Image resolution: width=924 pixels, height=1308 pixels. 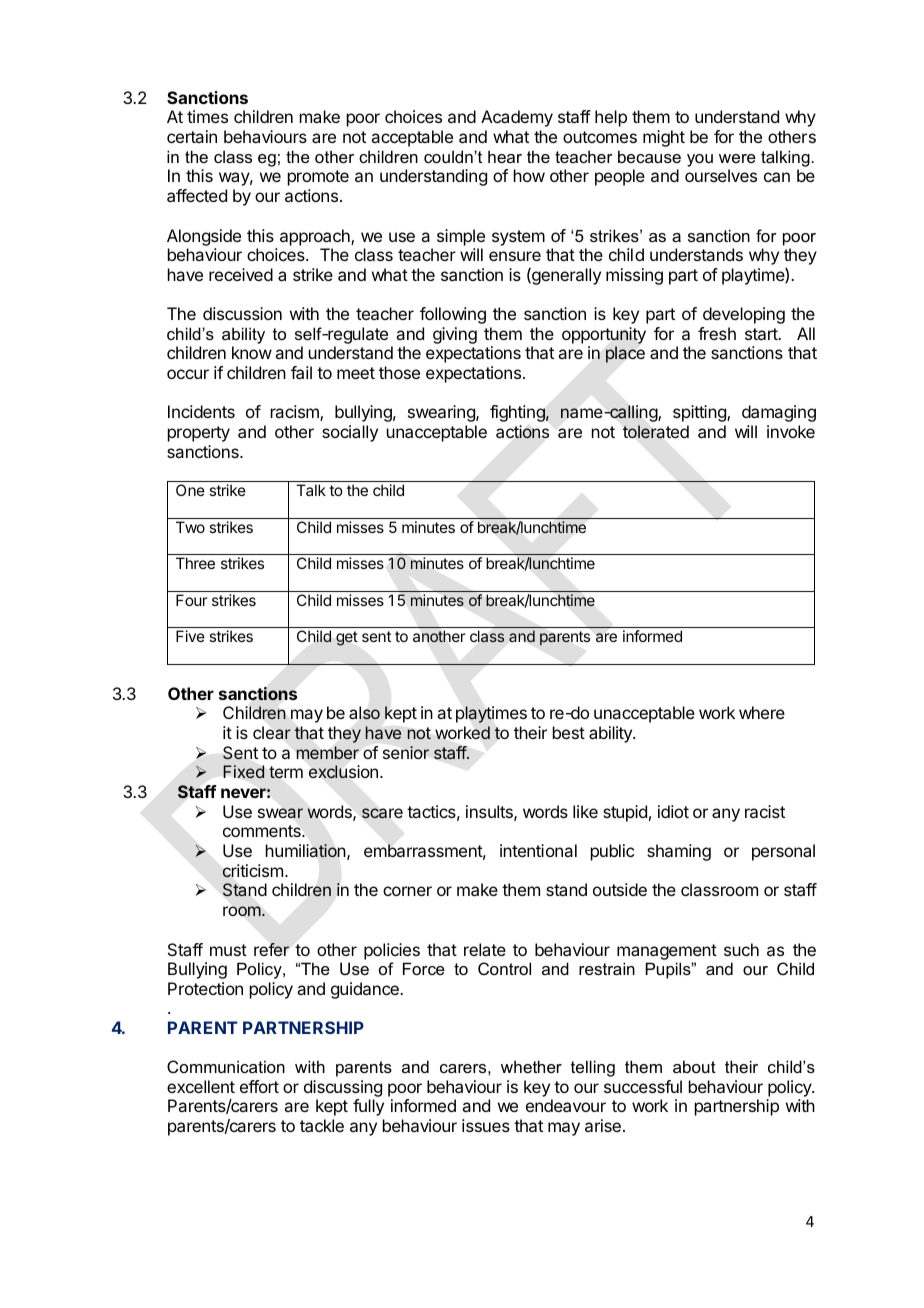 What do you see at coordinates (259, 1086) in the image?
I see `effort` at bounding box center [259, 1086].
